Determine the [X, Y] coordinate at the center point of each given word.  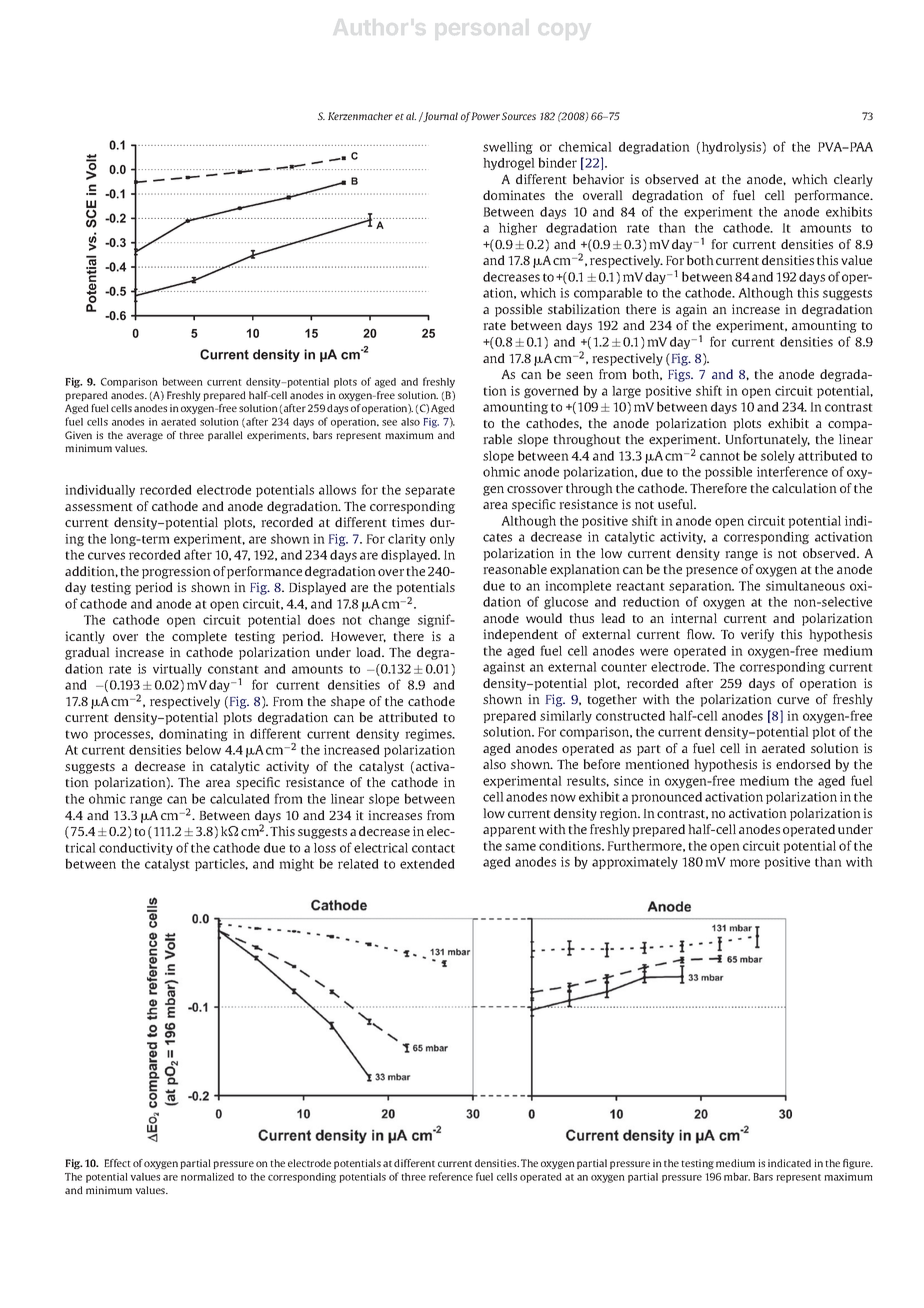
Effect [117, 1163]
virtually [177, 670]
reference [451, 1176]
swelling [508, 148]
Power [485, 116]
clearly [853, 180]
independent [520, 635]
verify [757, 635]
